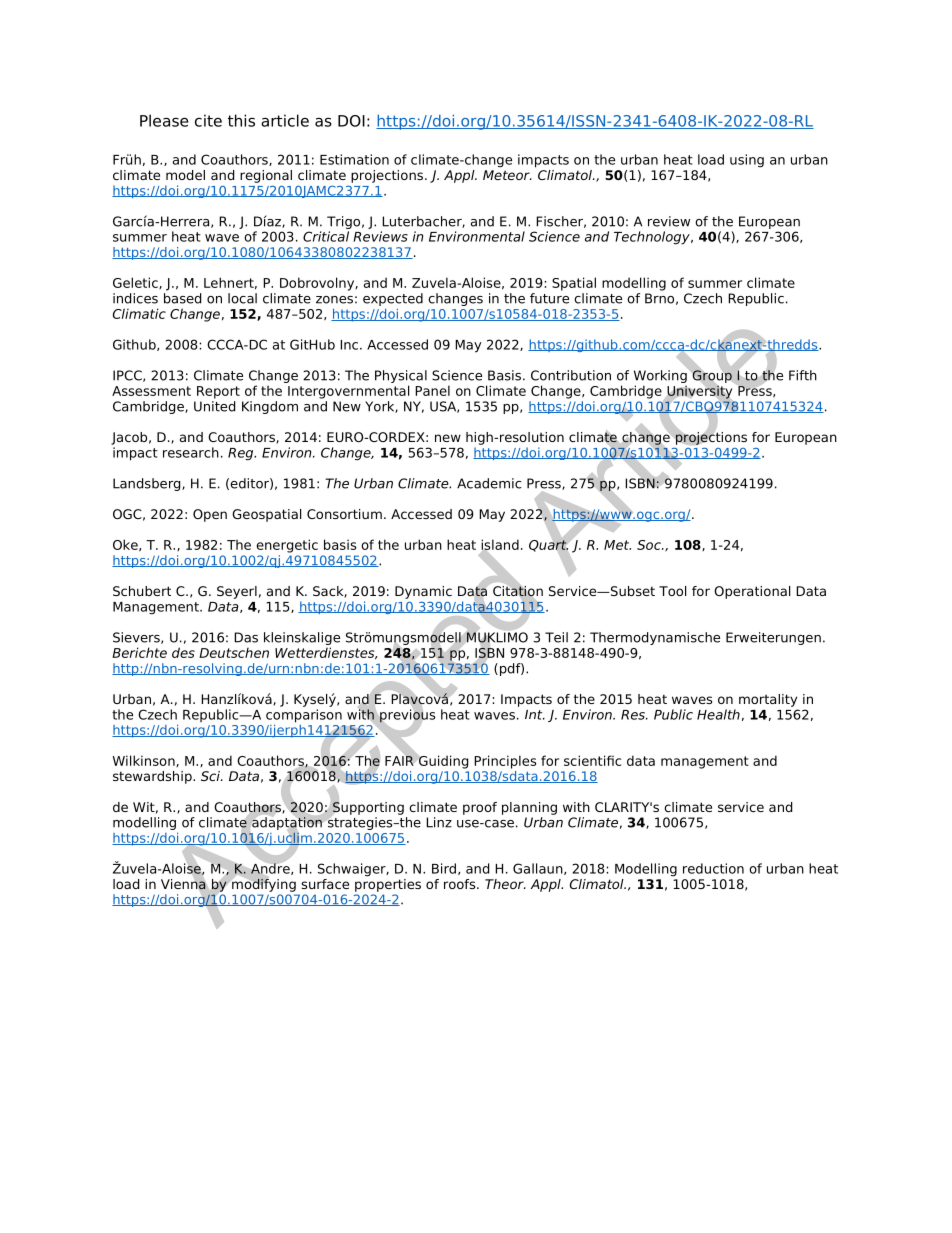 This screenshot has height=1233, width=952. Describe the element at coordinates (354, 159) in the screenshot. I see `Estimation` at that location.
